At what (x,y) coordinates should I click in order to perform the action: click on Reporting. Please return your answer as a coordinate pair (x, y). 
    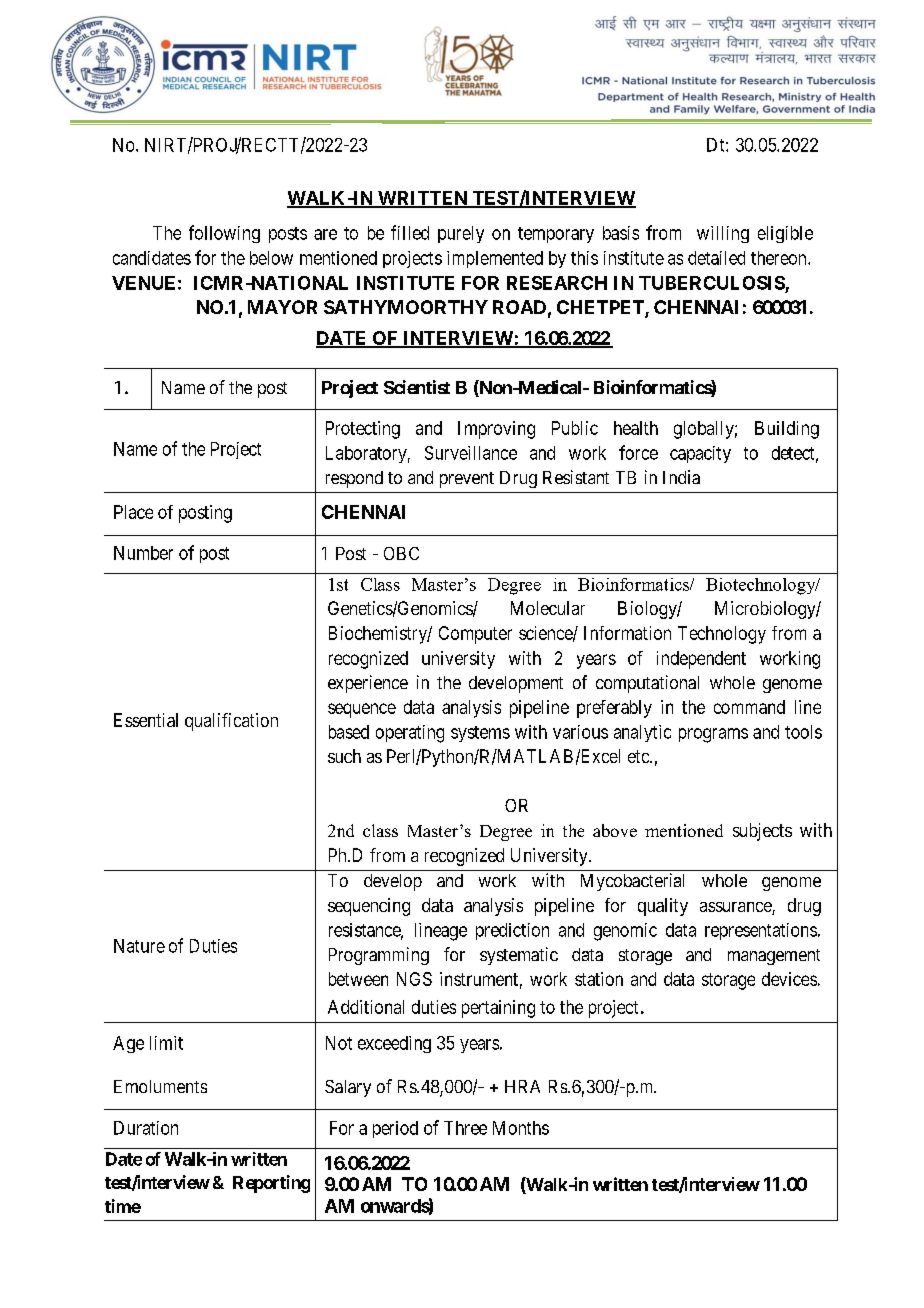
    Looking at the image, I should click on (271, 1184).
